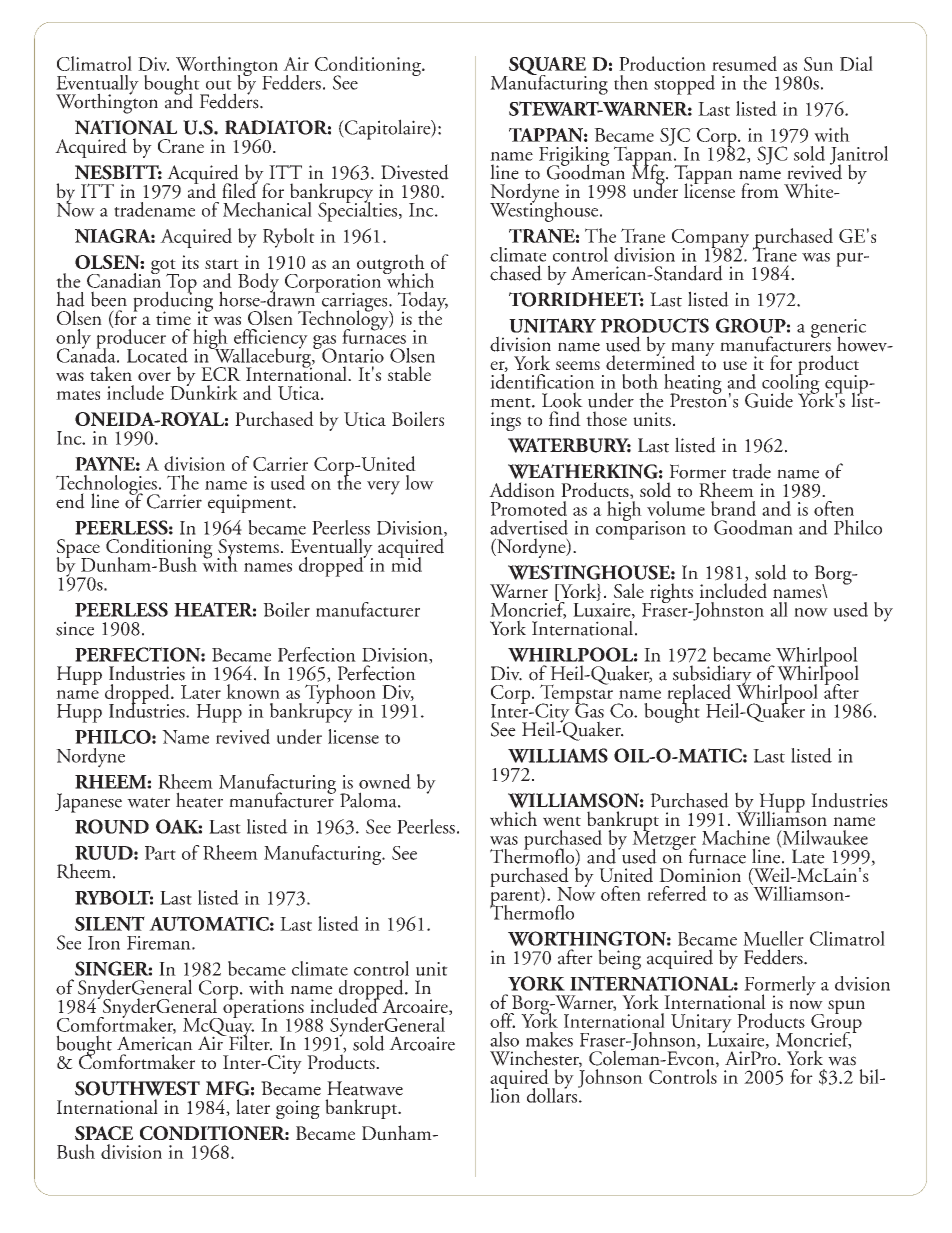 The image size is (952, 1233). Describe the element at coordinates (406, 563) in the document. I see `mid` at that location.
